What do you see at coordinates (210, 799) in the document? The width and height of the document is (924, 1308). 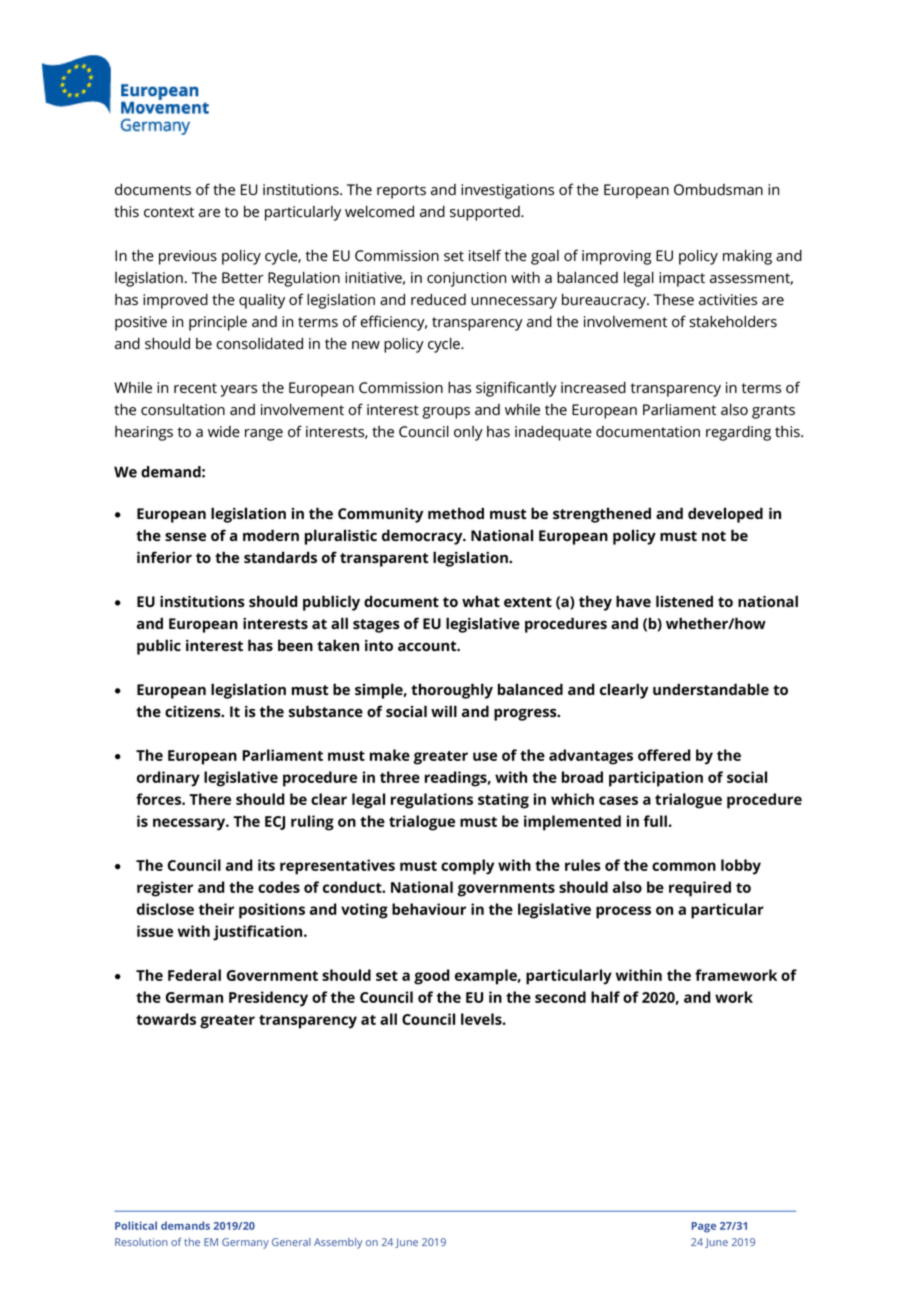 I see `There` at bounding box center [210, 799].
